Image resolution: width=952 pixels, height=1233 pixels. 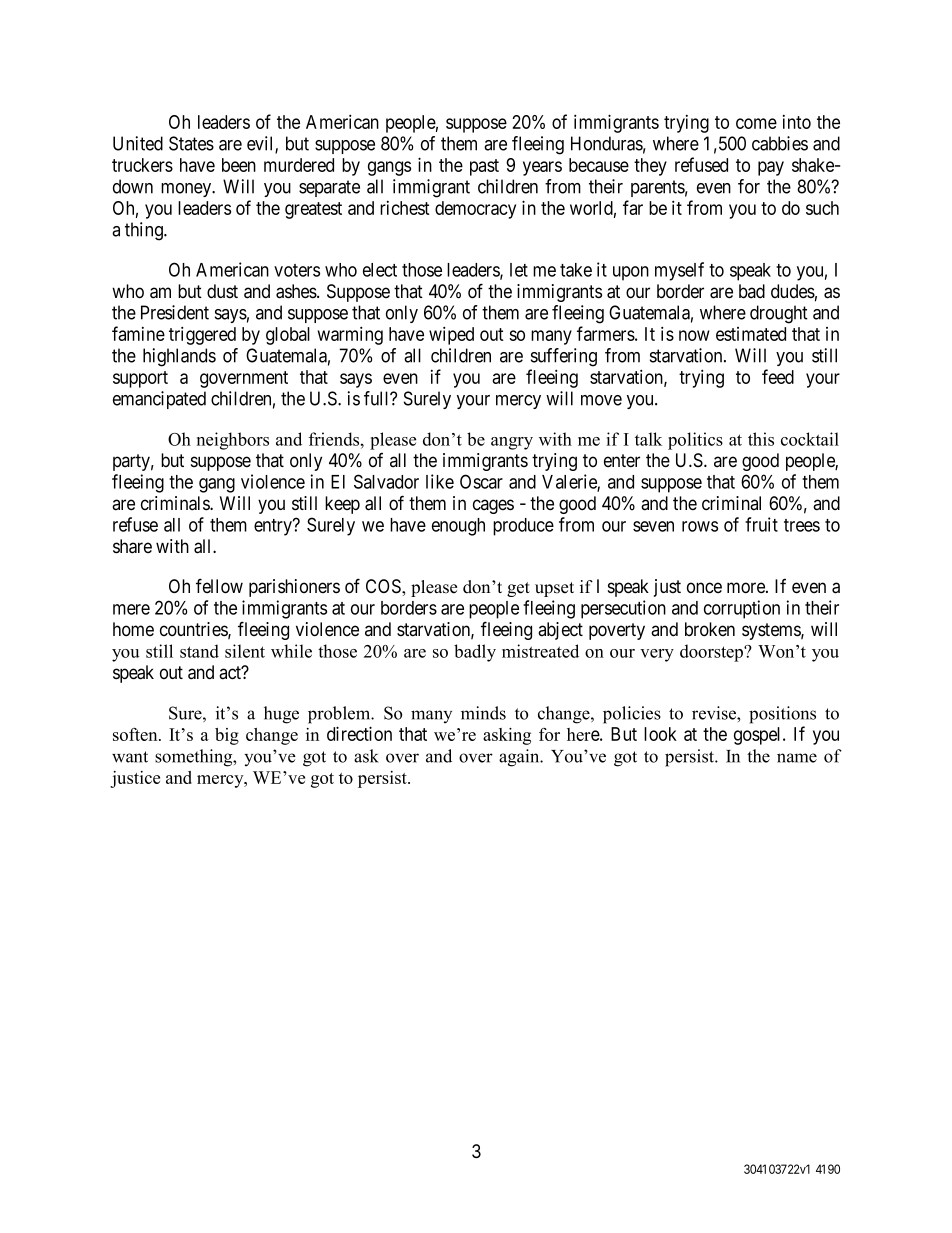 I want to click on gospel, so click(x=759, y=736).
